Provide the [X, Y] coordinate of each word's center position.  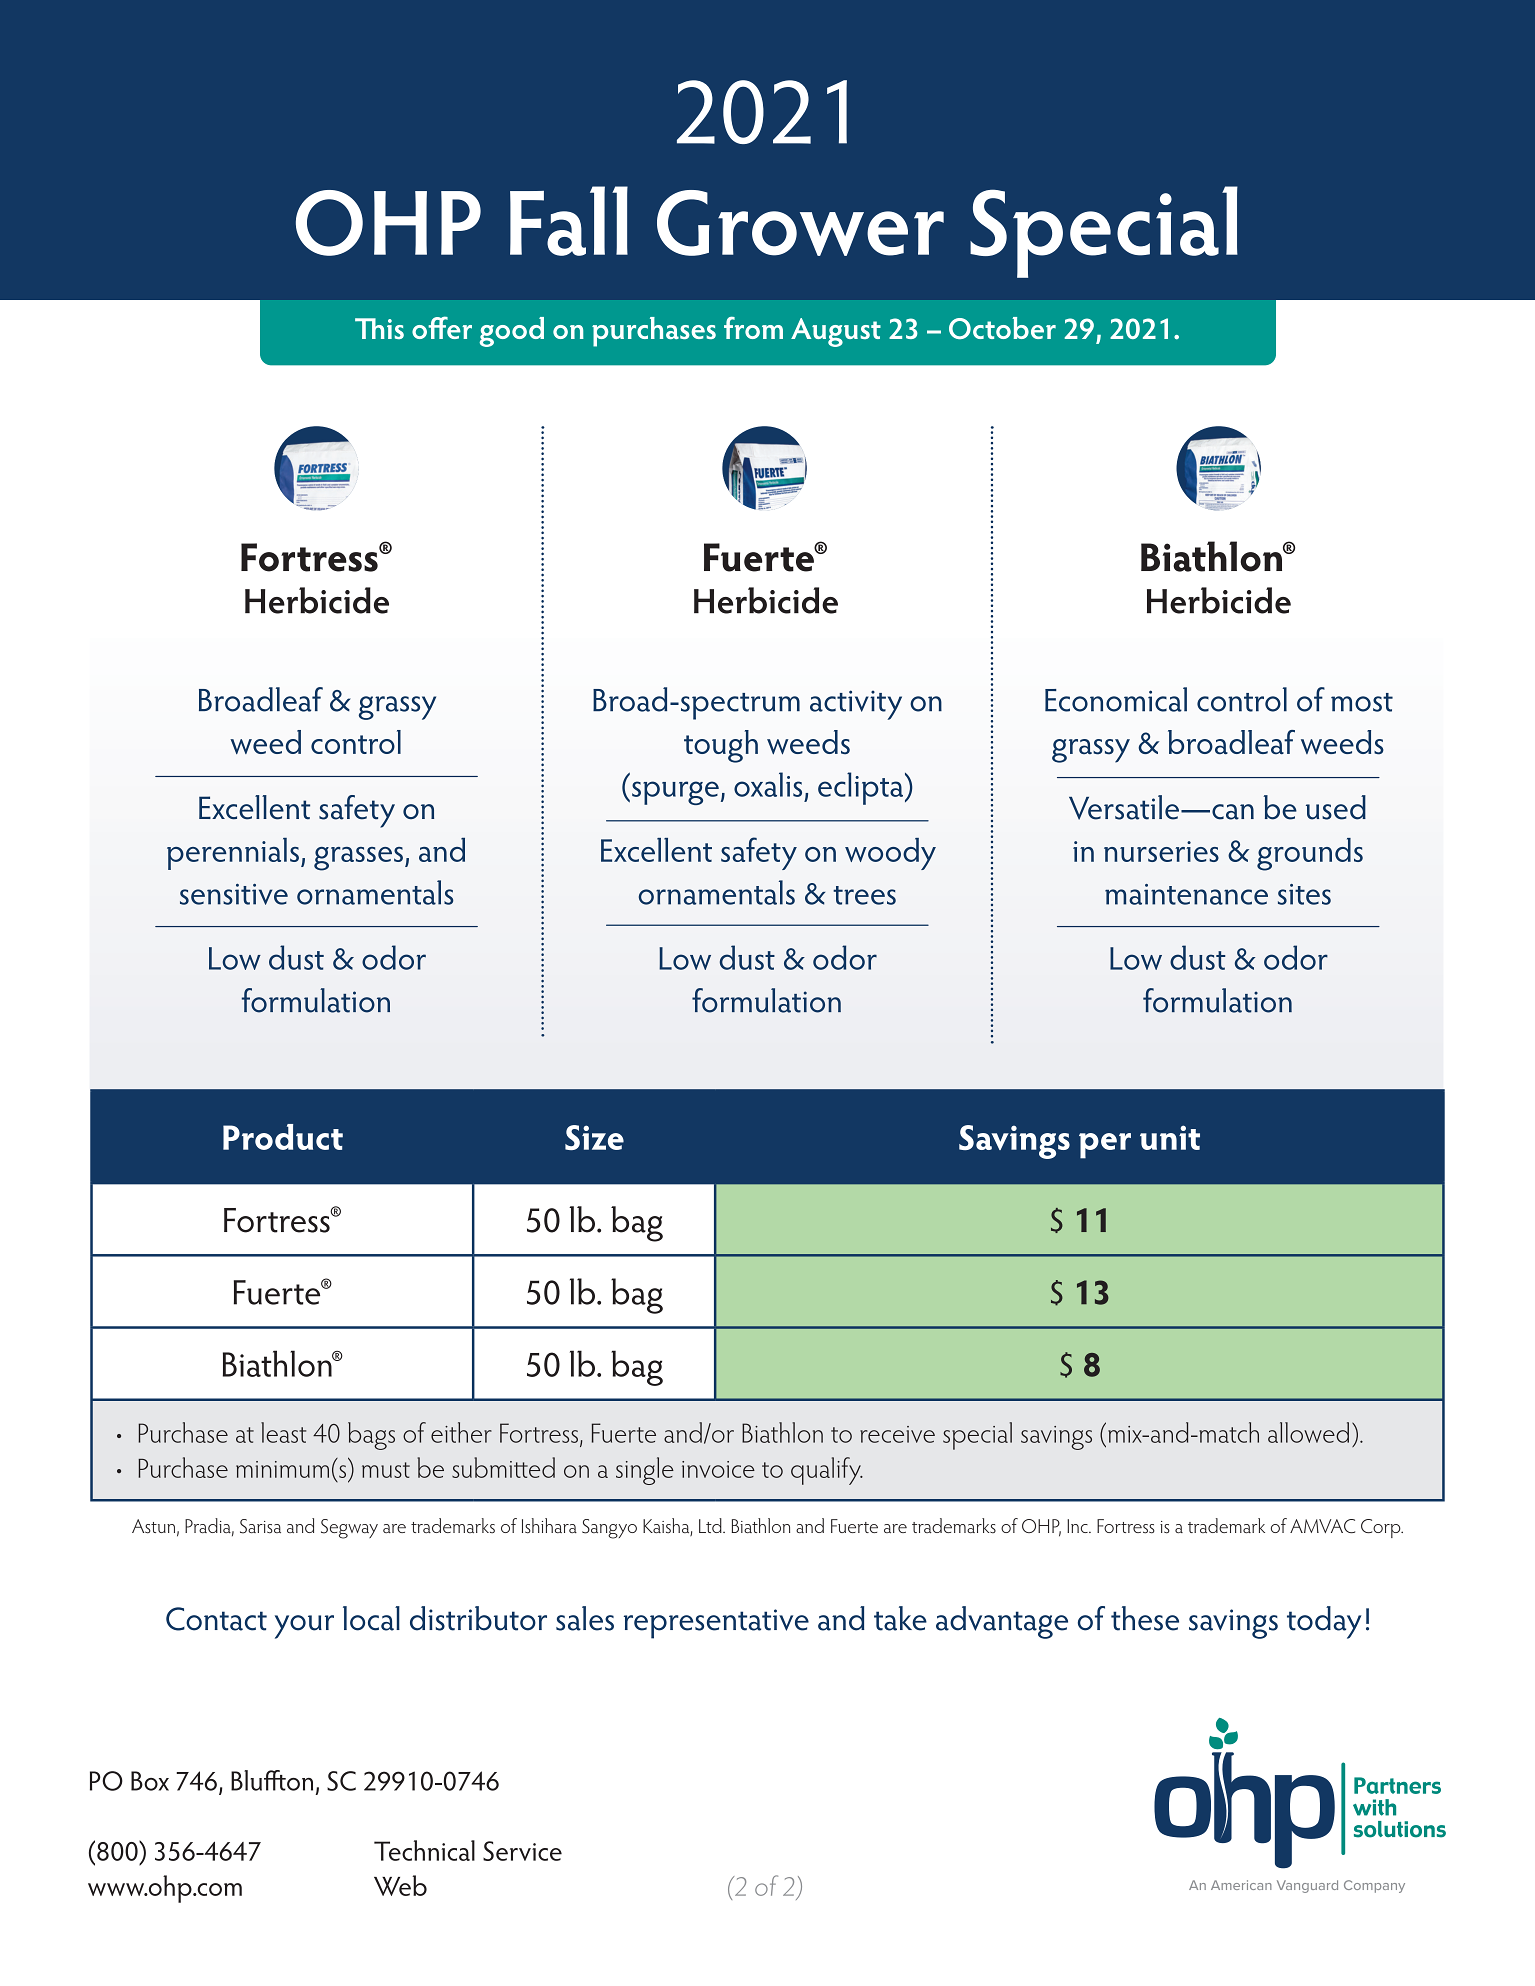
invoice [718, 1469]
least [283, 1432]
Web [400, 1885]
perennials [233, 854]
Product [283, 1137]
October [1002, 328]
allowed [1308, 1432]
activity [856, 705]
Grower [800, 223]
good [511, 332]
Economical [1116, 699]
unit [1170, 1137]
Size [594, 1137]
